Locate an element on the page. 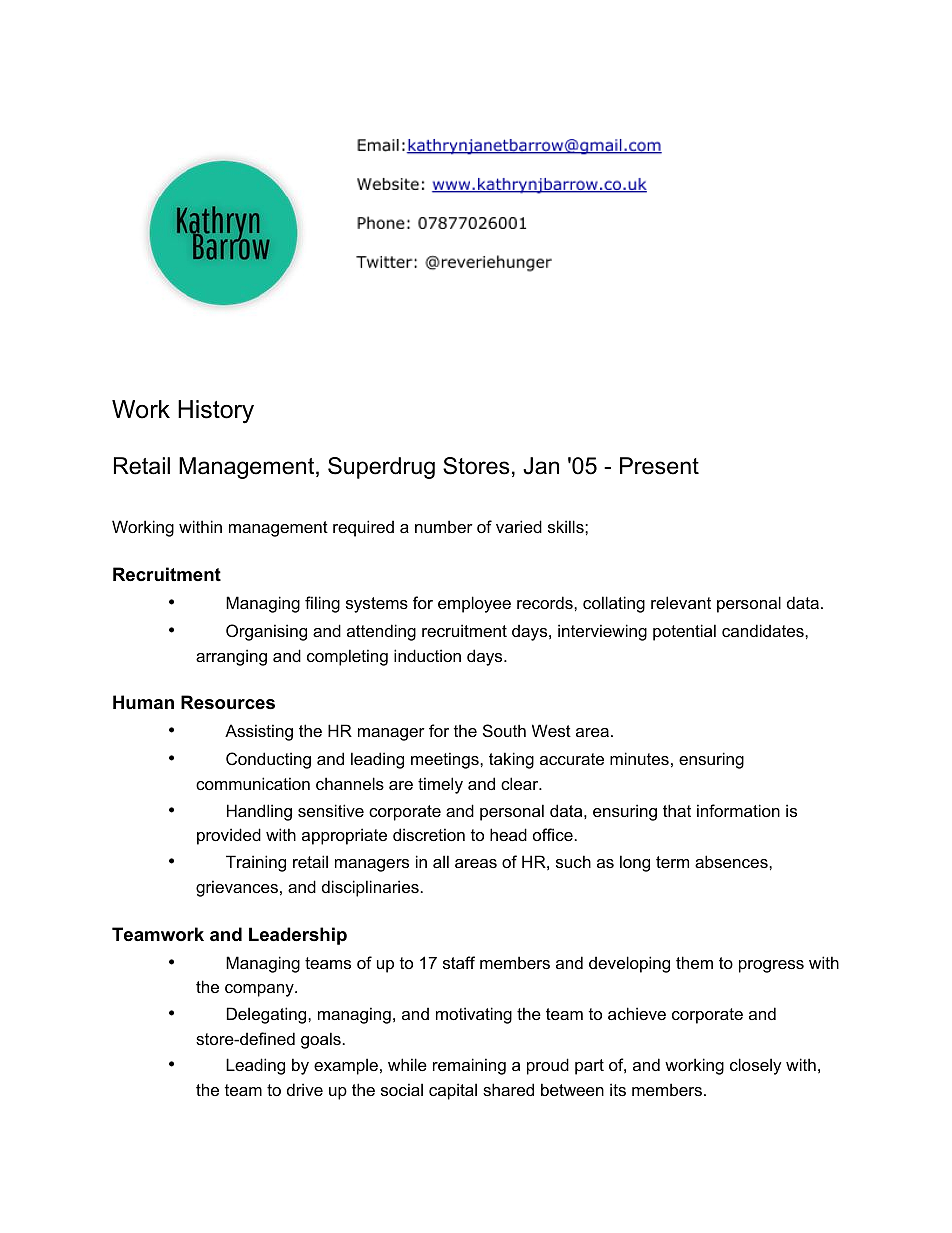 This document has height=1233, width=952. potential is located at coordinates (684, 632).
